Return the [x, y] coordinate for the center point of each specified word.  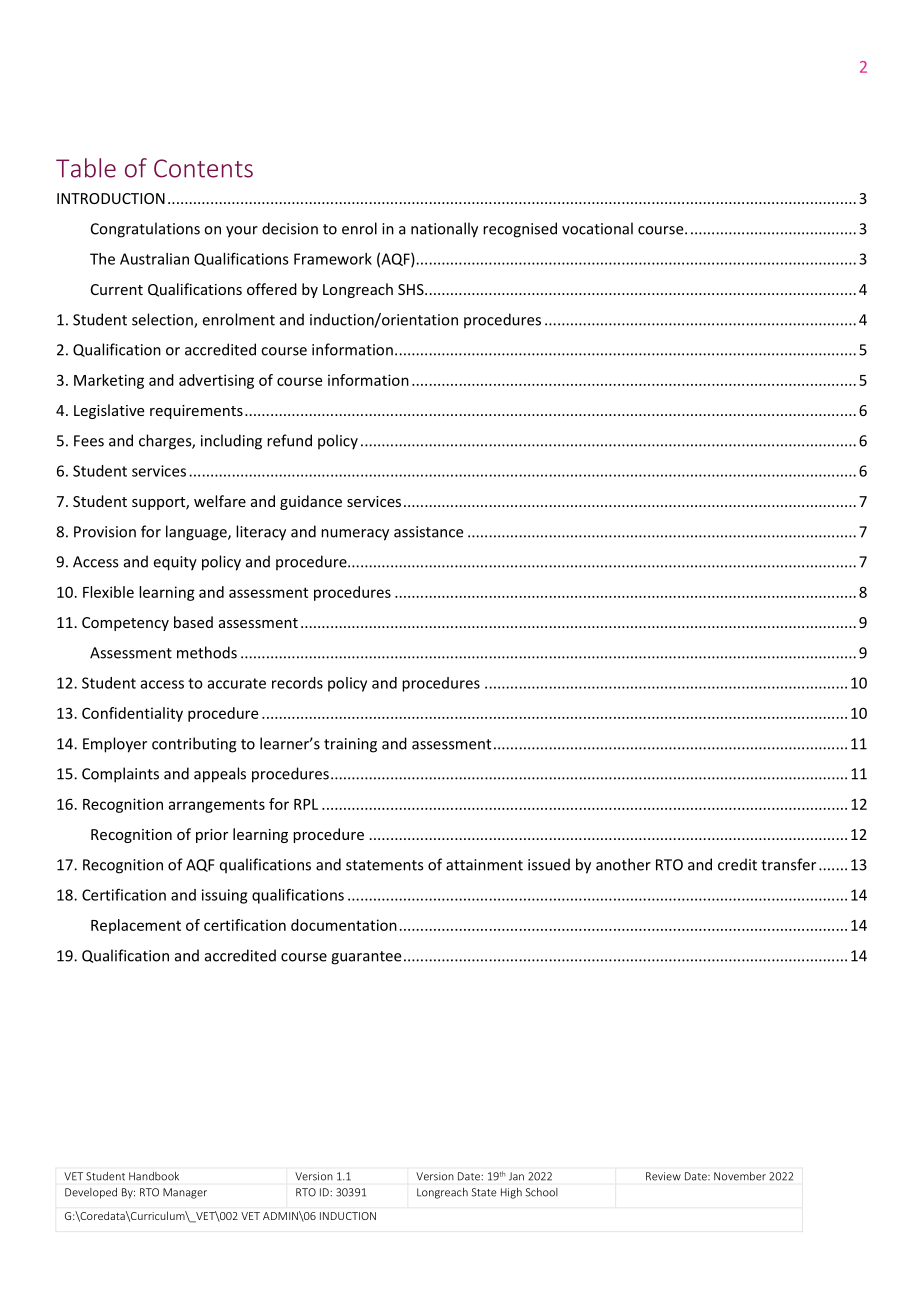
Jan [516, 1176]
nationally [444, 230]
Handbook [154, 1176]
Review [663, 1176]
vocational [597, 228]
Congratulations [145, 230]
